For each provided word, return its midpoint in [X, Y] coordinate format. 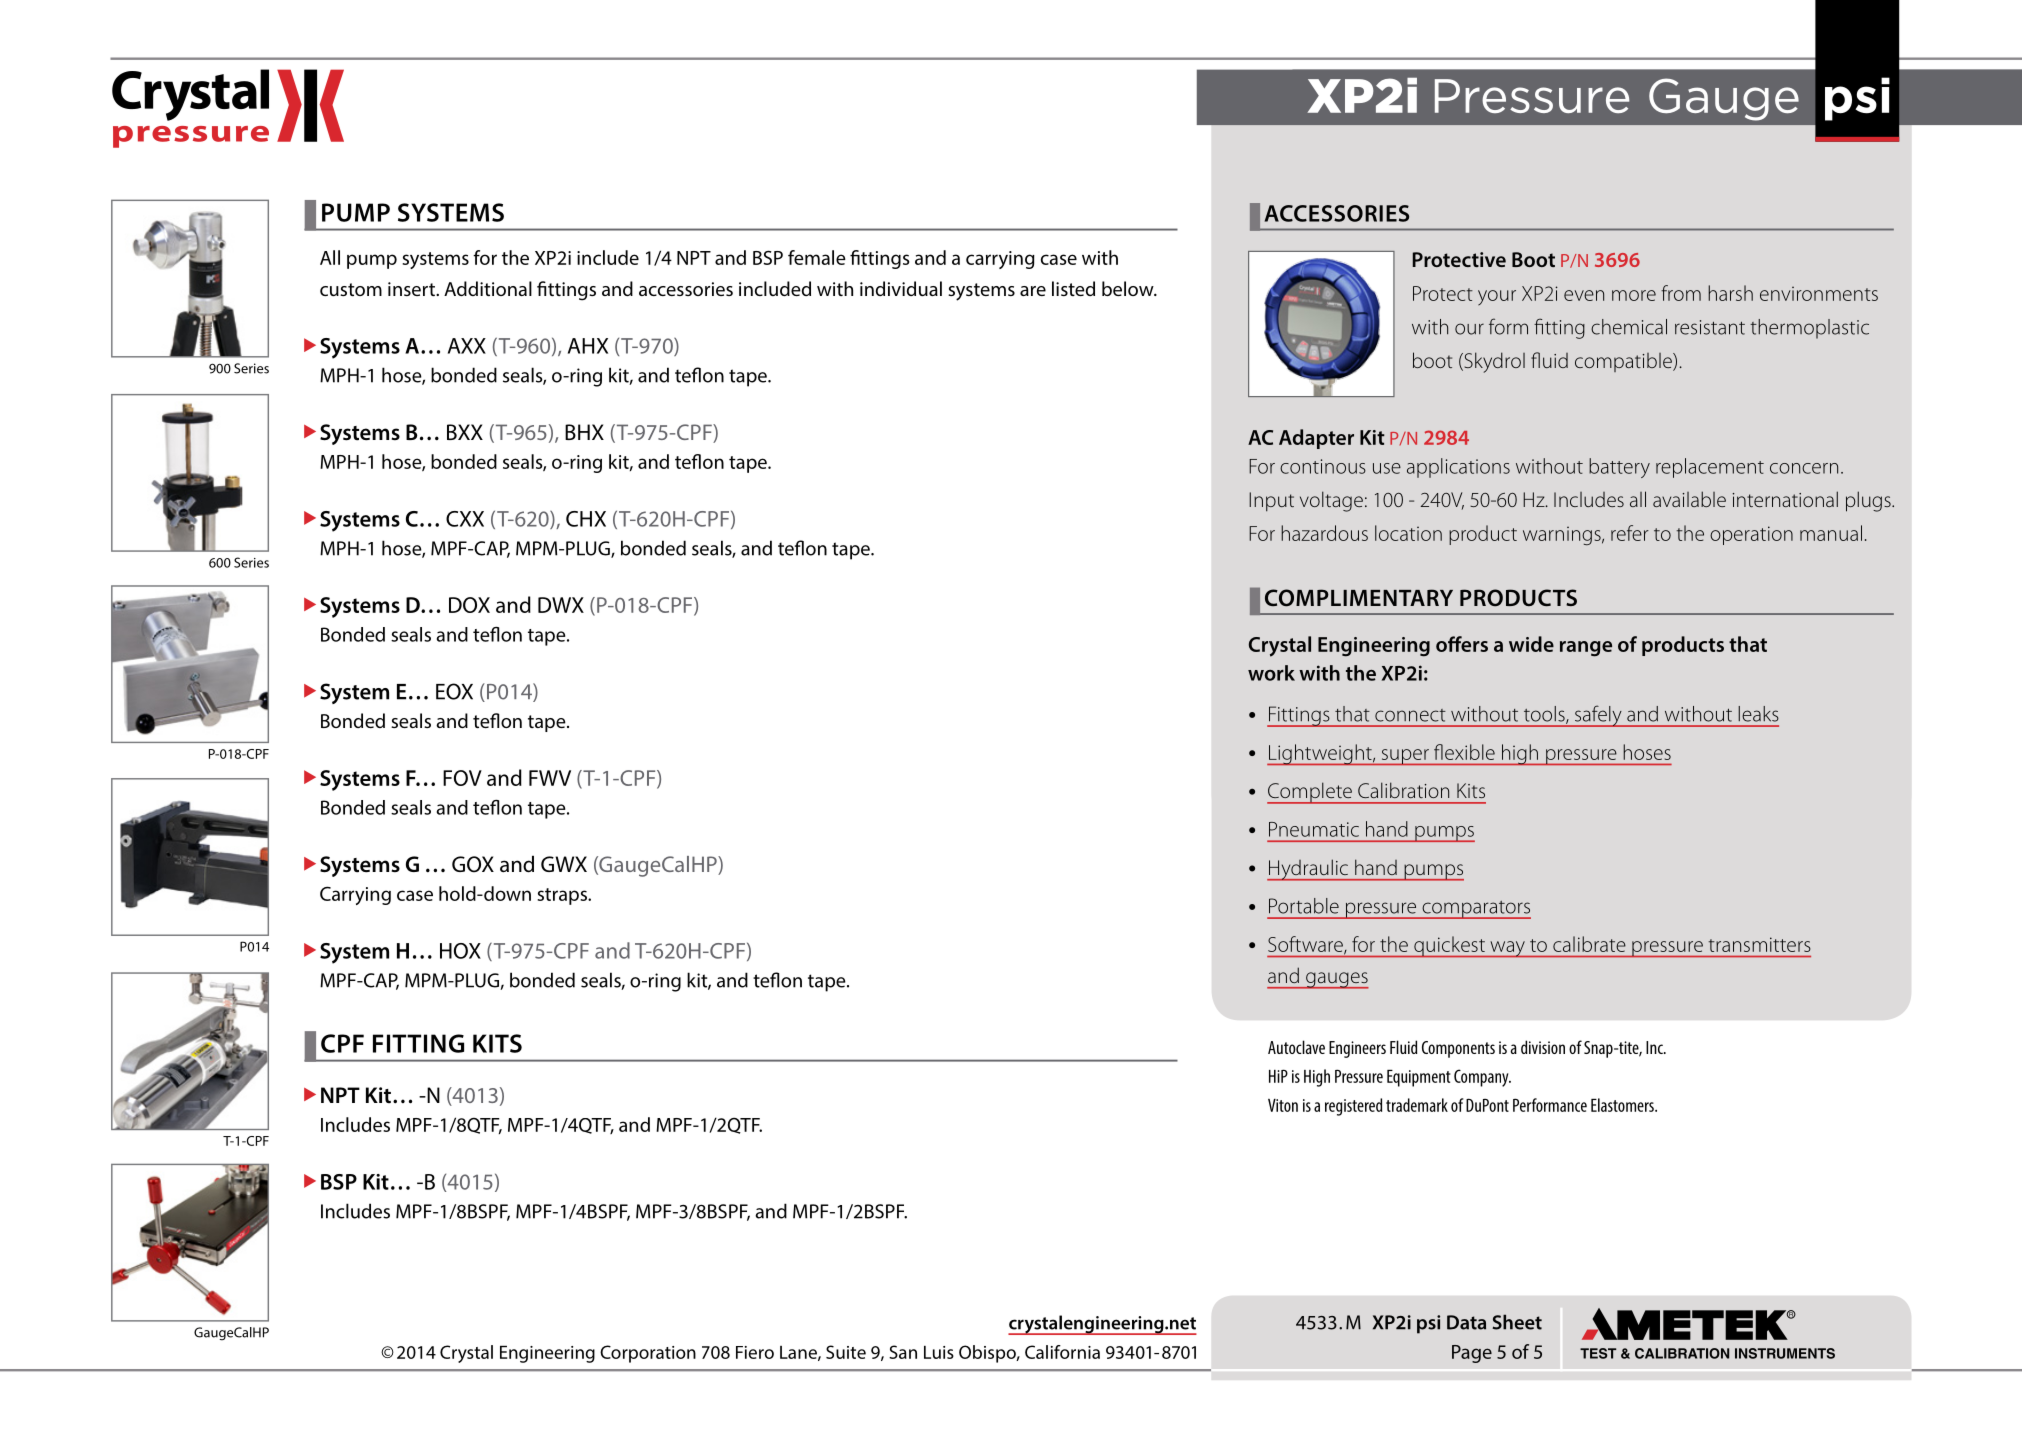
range [1586, 649]
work [1271, 673]
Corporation [648, 1354]
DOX [469, 605]
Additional [488, 288]
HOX [460, 951]
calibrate [1589, 944]
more [1634, 295]
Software [1306, 945]
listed [1073, 288]
